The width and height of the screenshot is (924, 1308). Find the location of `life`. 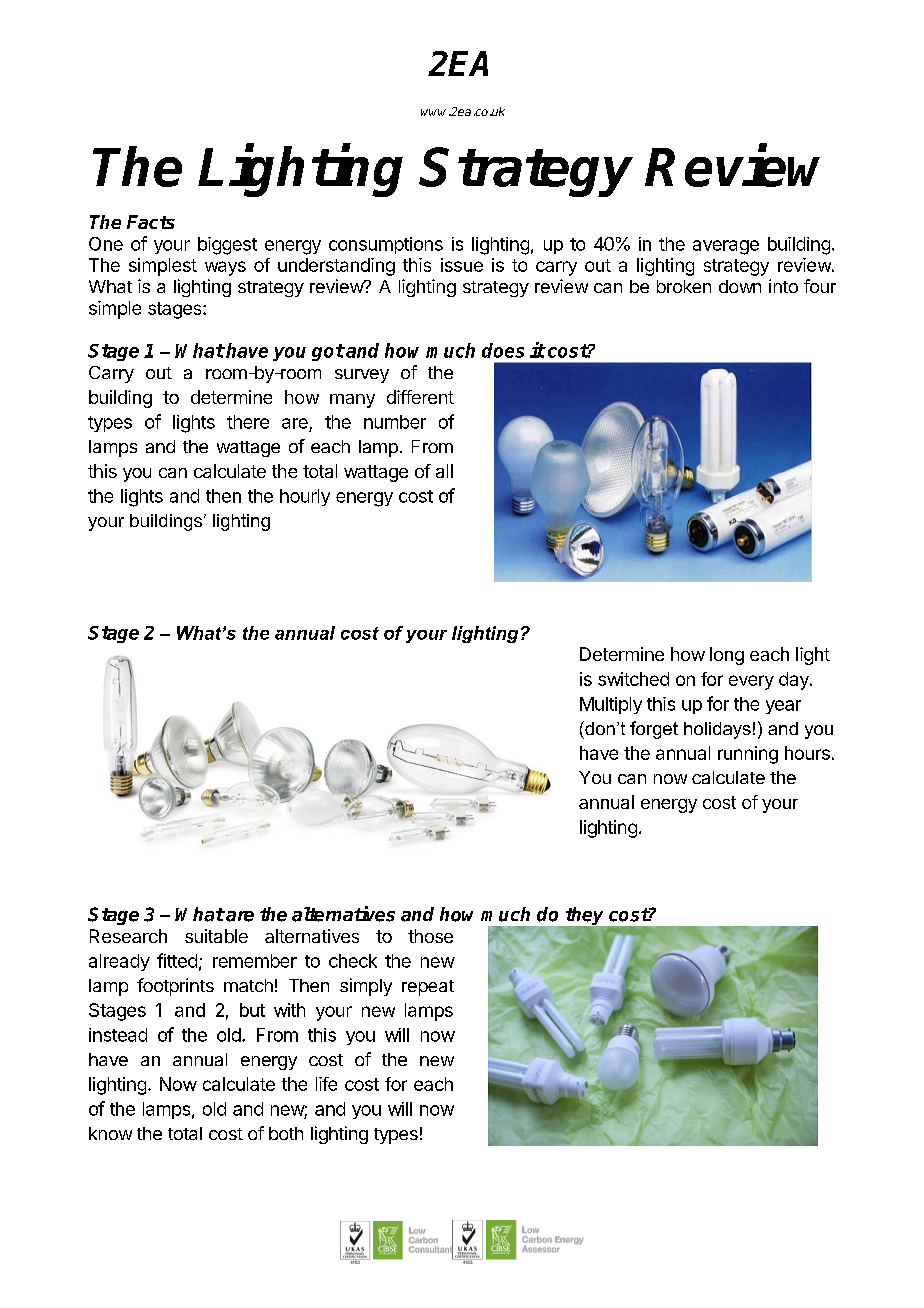

life is located at coordinates (326, 1084).
